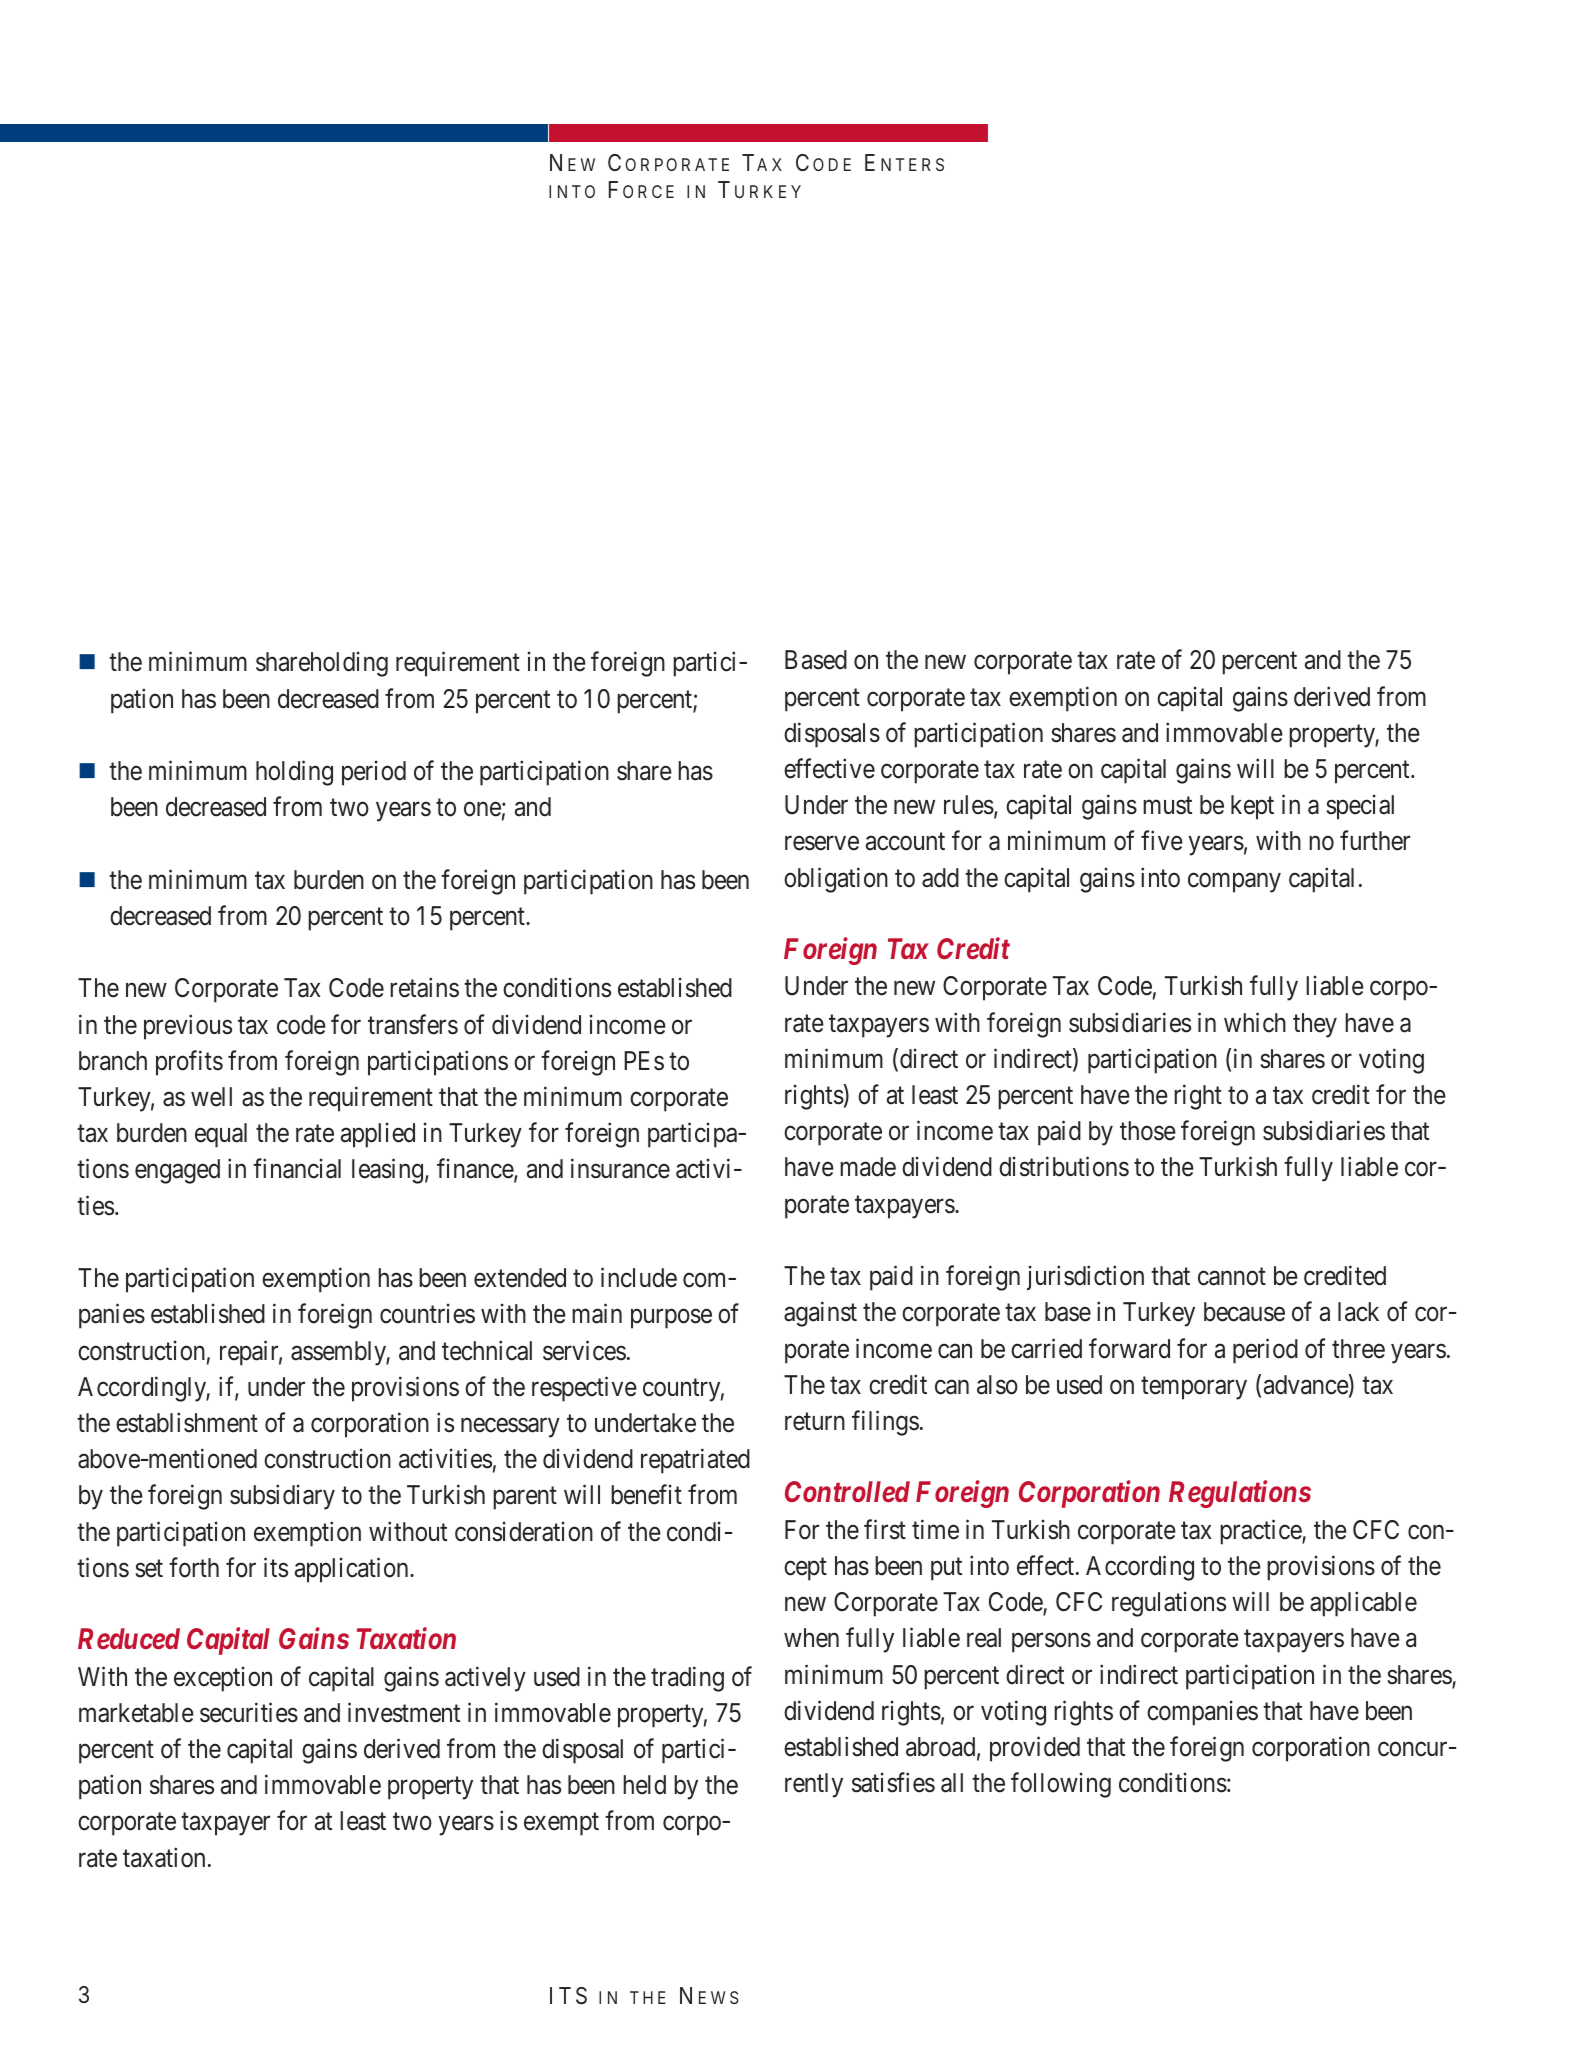 This image has width=1583, height=2049. Describe the element at coordinates (868, 1167) in the image. I see `made` at that location.
